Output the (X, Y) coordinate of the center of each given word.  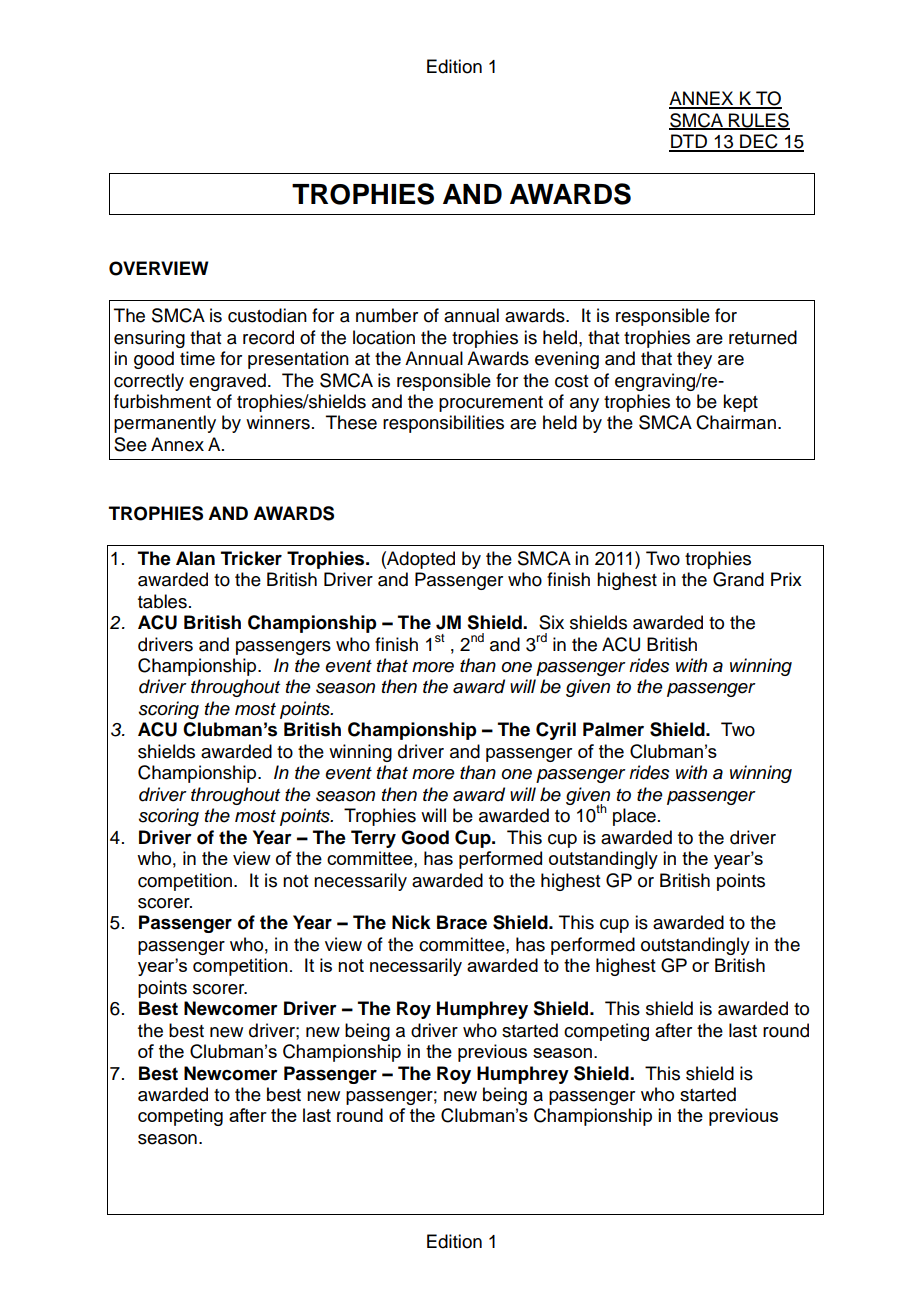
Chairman (736, 422)
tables (162, 601)
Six (551, 622)
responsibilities (443, 424)
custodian (267, 315)
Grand (738, 579)
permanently (165, 424)
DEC (759, 142)
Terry (373, 839)
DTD (689, 142)
